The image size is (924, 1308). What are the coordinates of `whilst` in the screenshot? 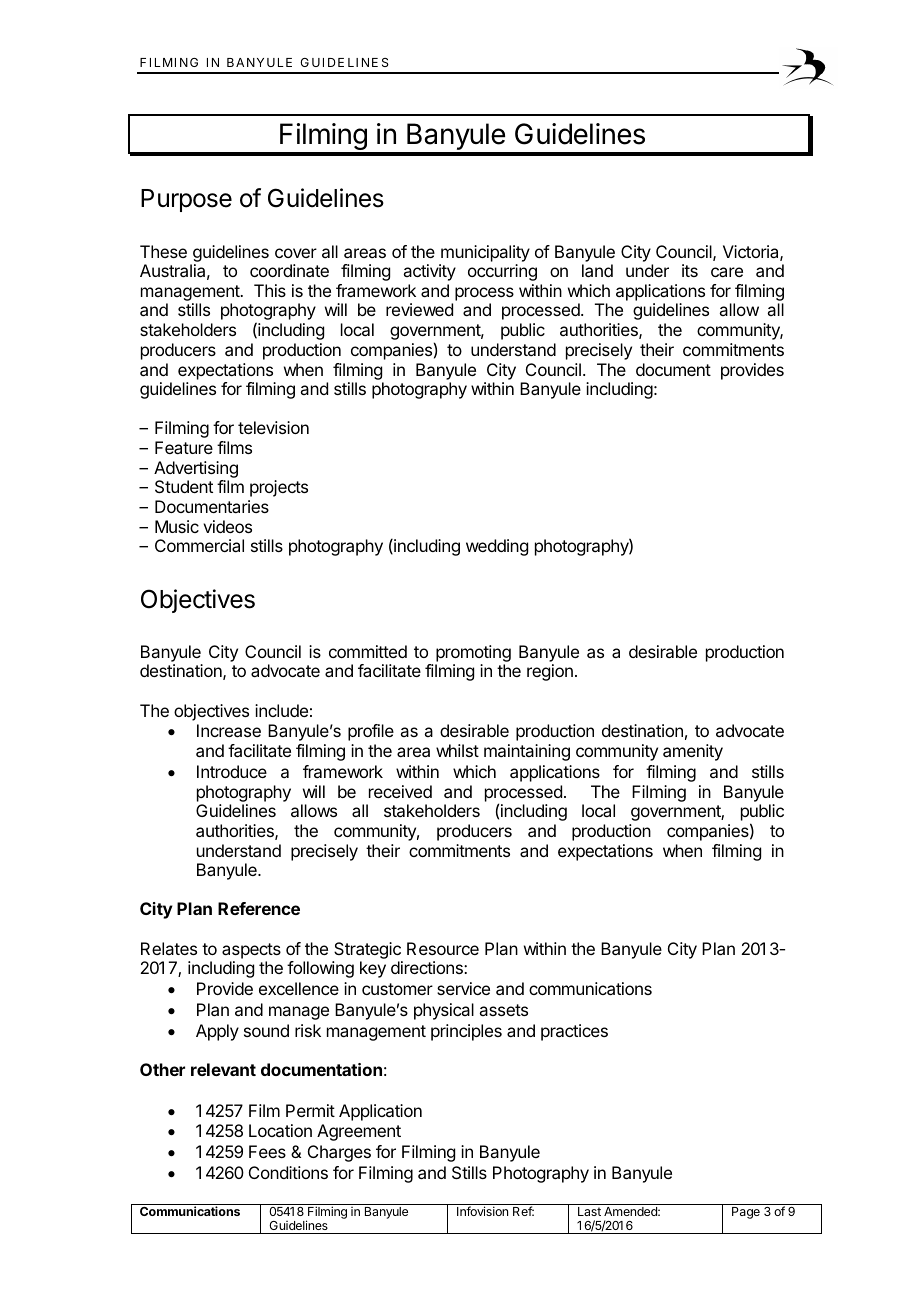 It's located at (457, 750).
